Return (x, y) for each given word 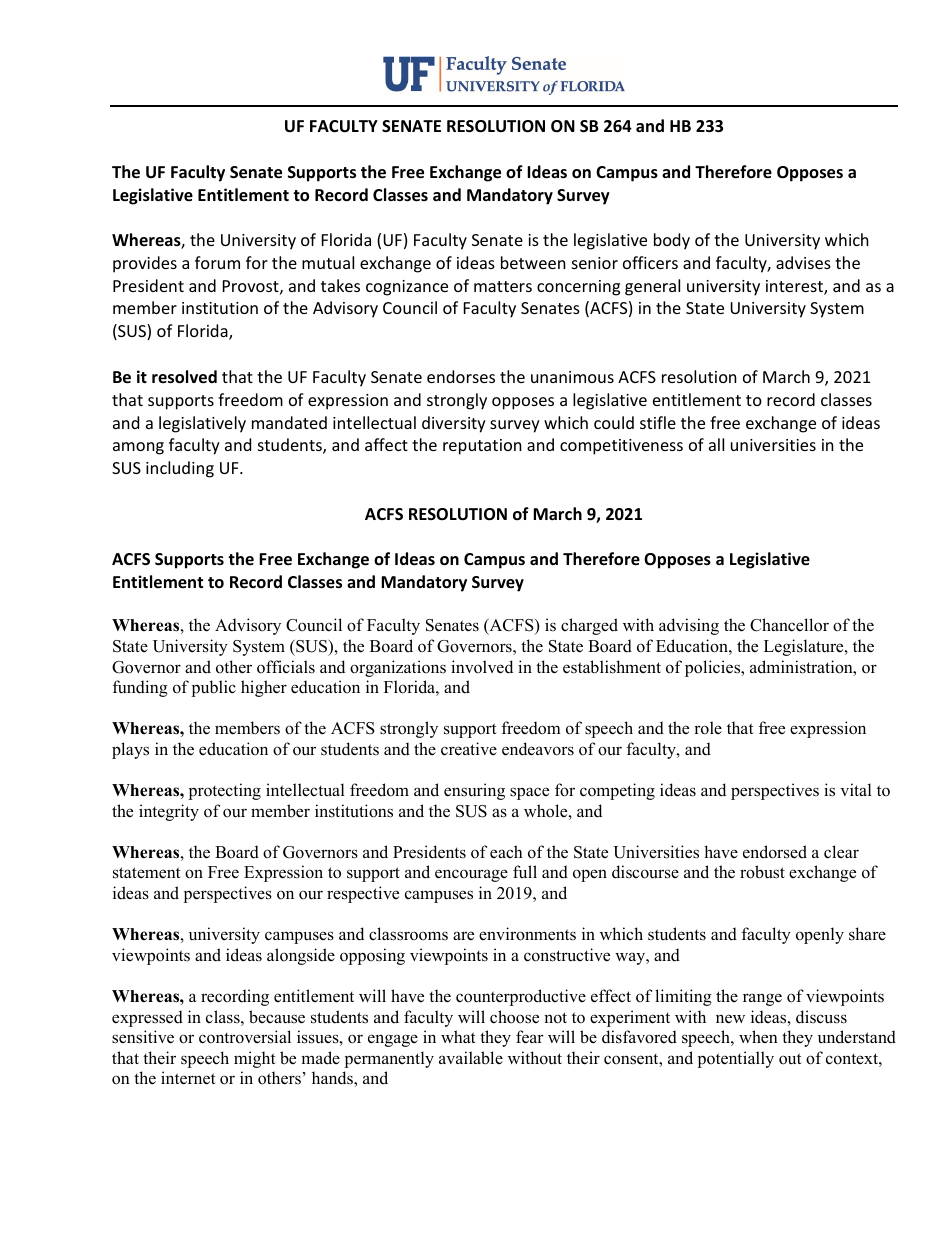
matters (503, 286)
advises (803, 262)
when (758, 1037)
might (255, 1059)
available (471, 1058)
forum (217, 262)
